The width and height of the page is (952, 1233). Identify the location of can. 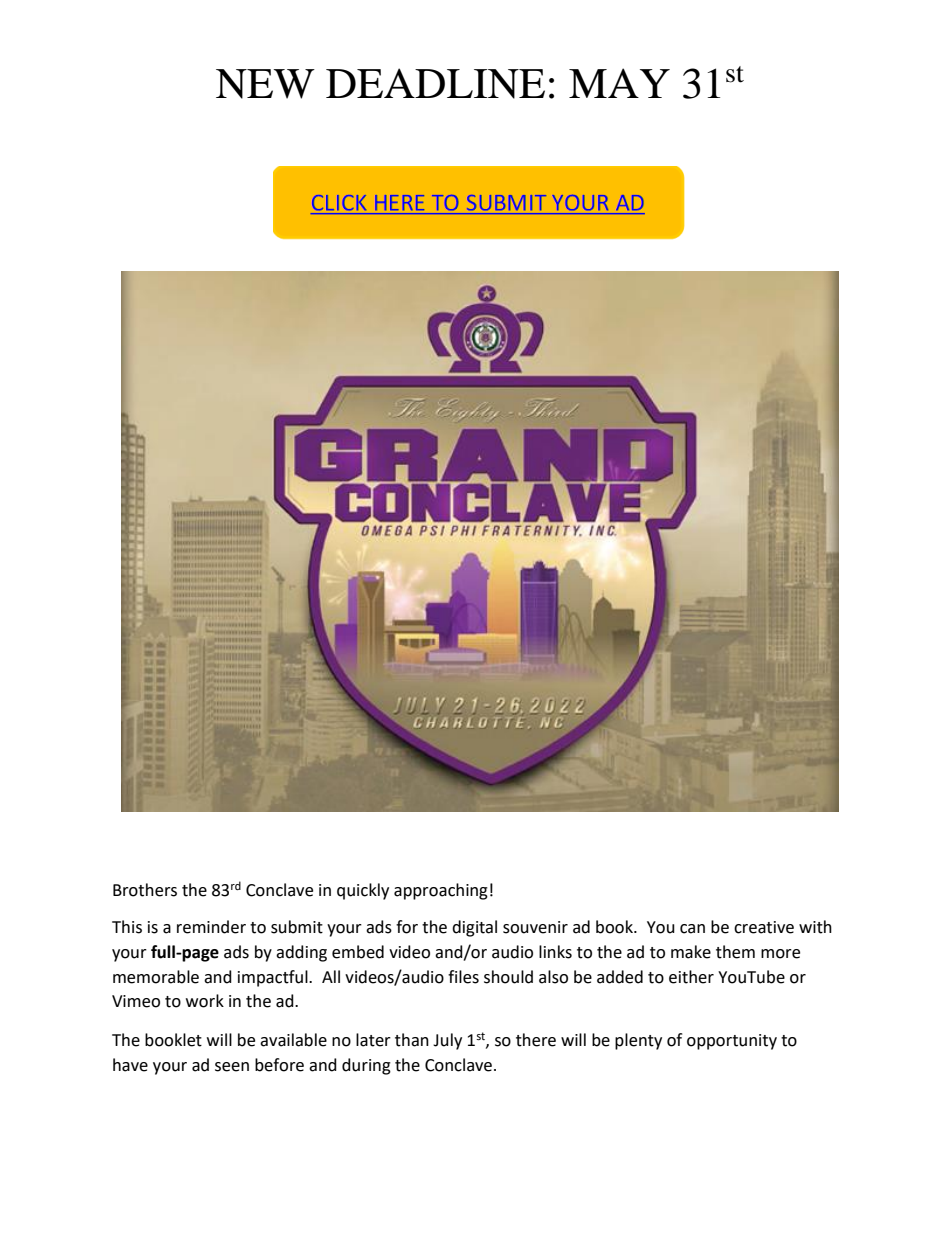
(692, 929).
